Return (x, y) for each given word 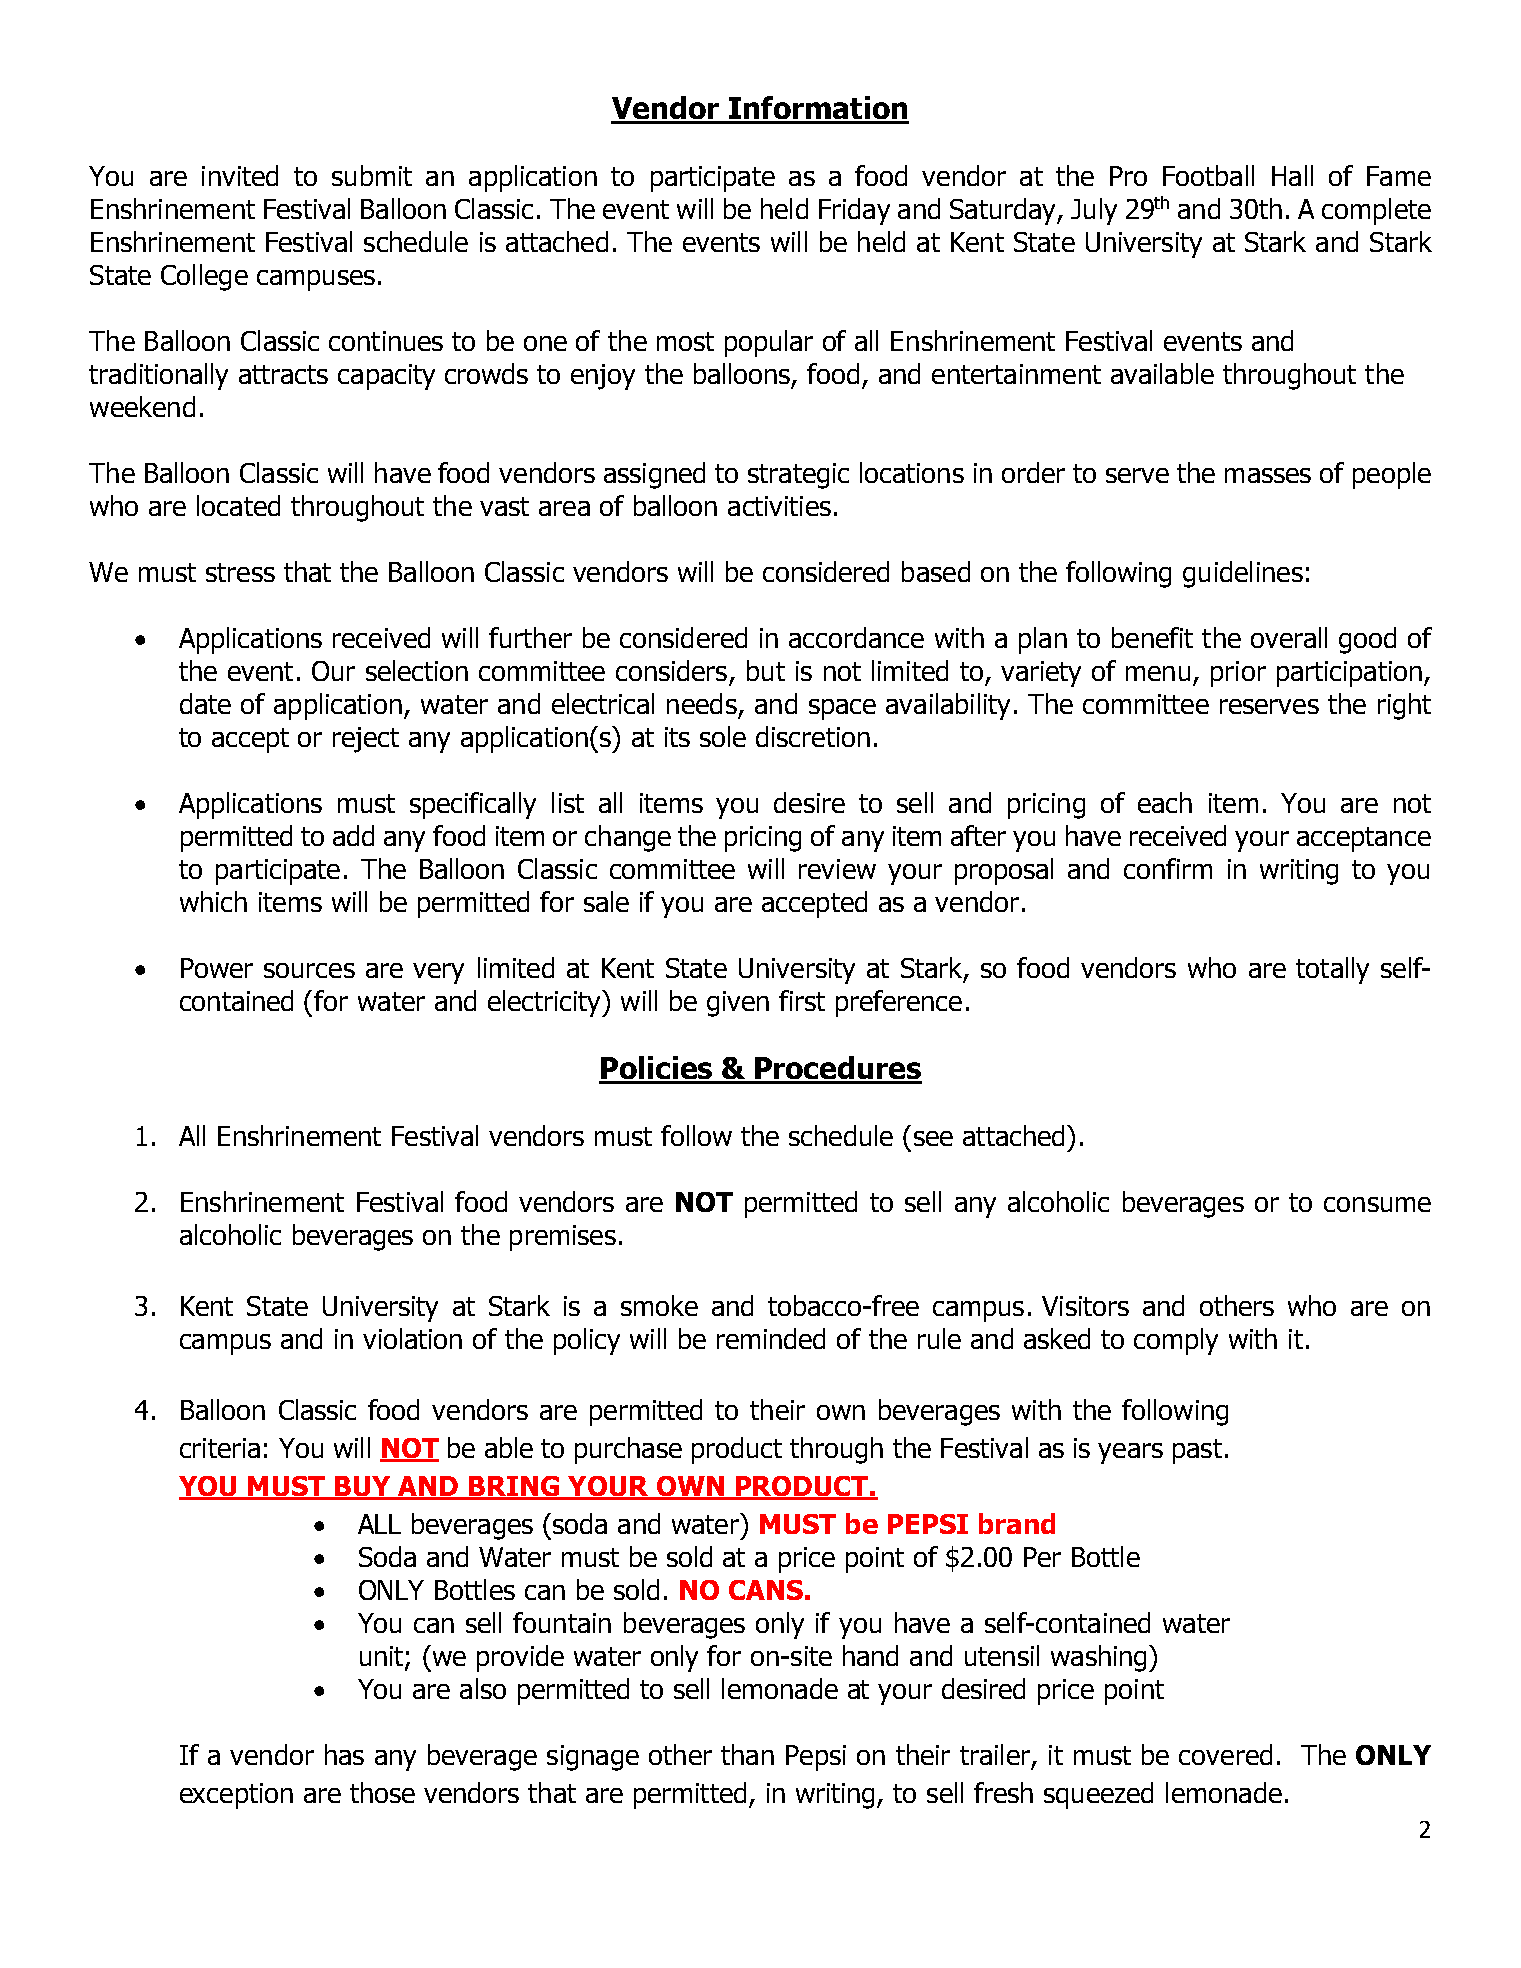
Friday (854, 211)
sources (309, 970)
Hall (1292, 175)
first (802, 1000)
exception (236, 1796)
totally (1332, 970)
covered (1225, 1754)
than (747, 1754)
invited (240, 175)
